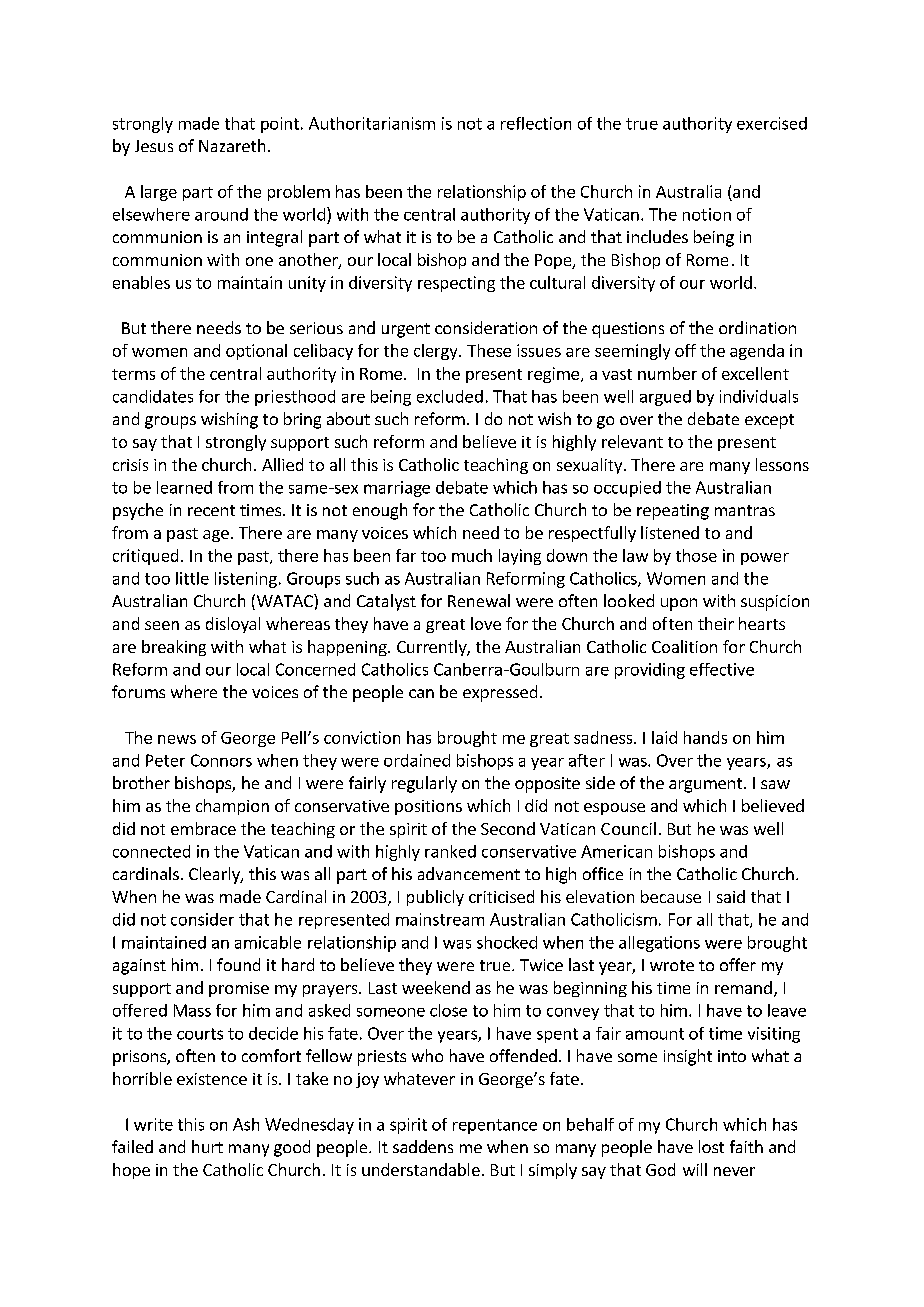  Describe the element at coordinates (486, 623) in the page. I see `love` at that location.
